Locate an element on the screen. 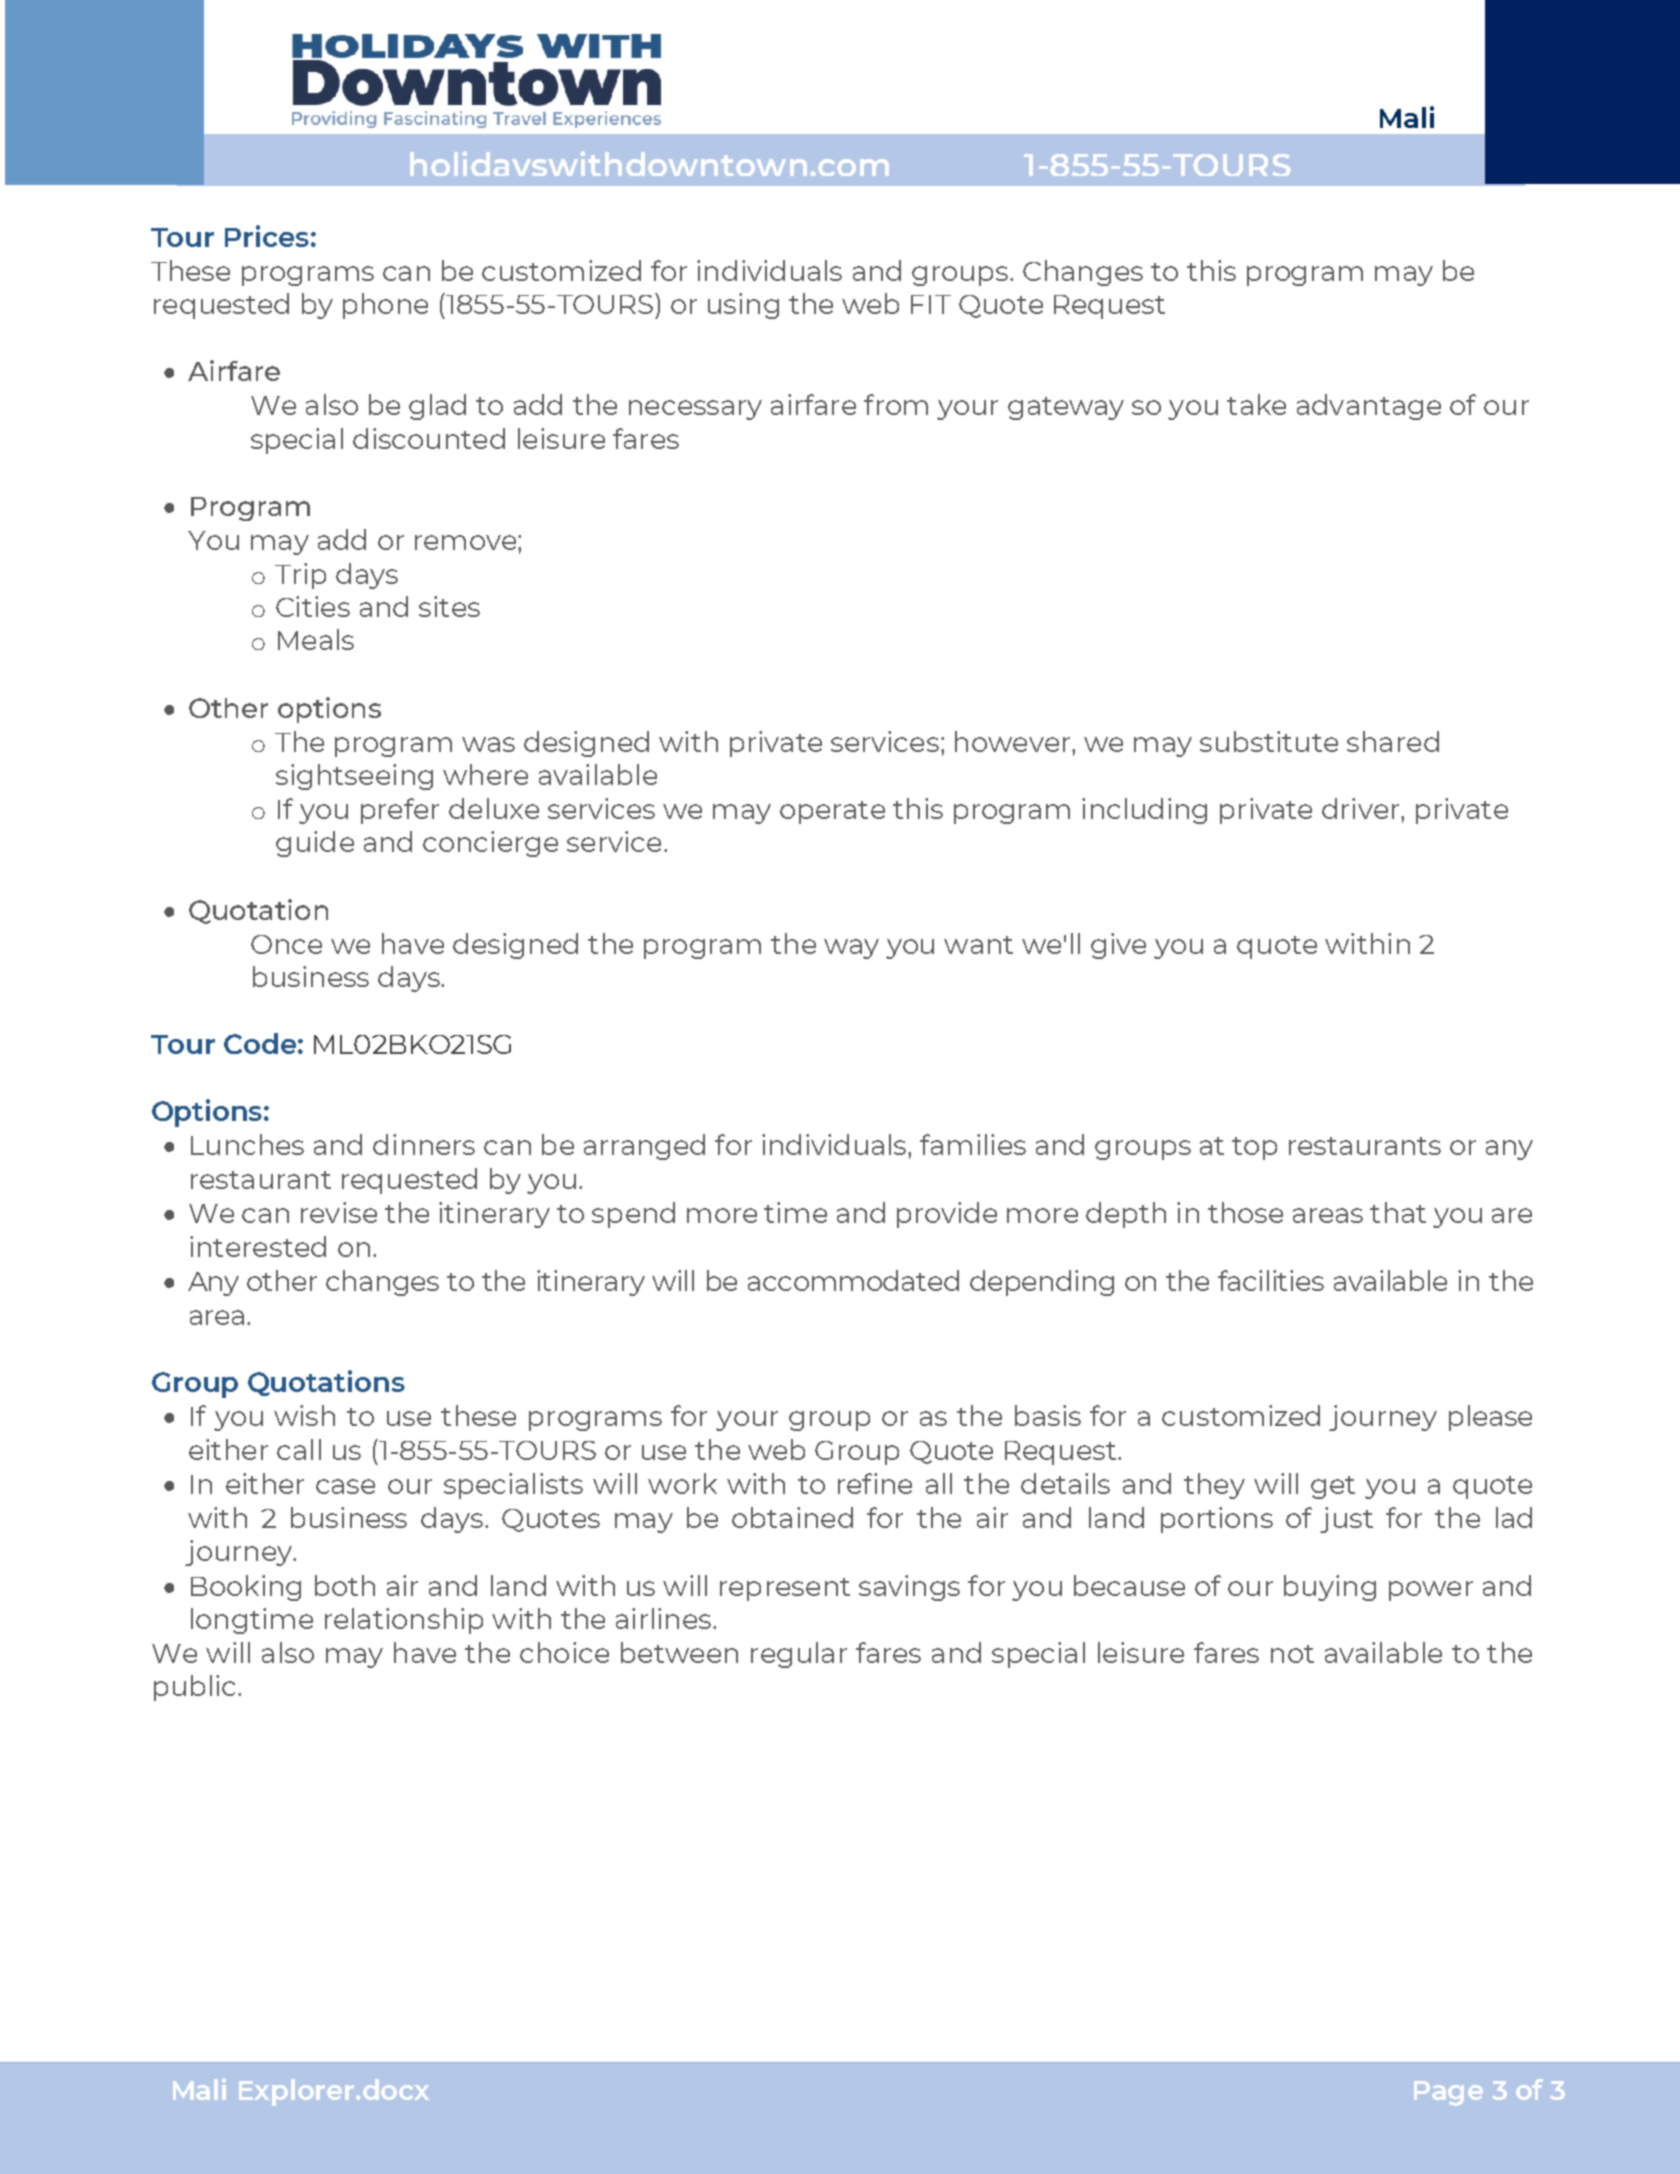 The width and height of the screenshot is (1680, 2174). revise is located at coordinates (339, 1212).
